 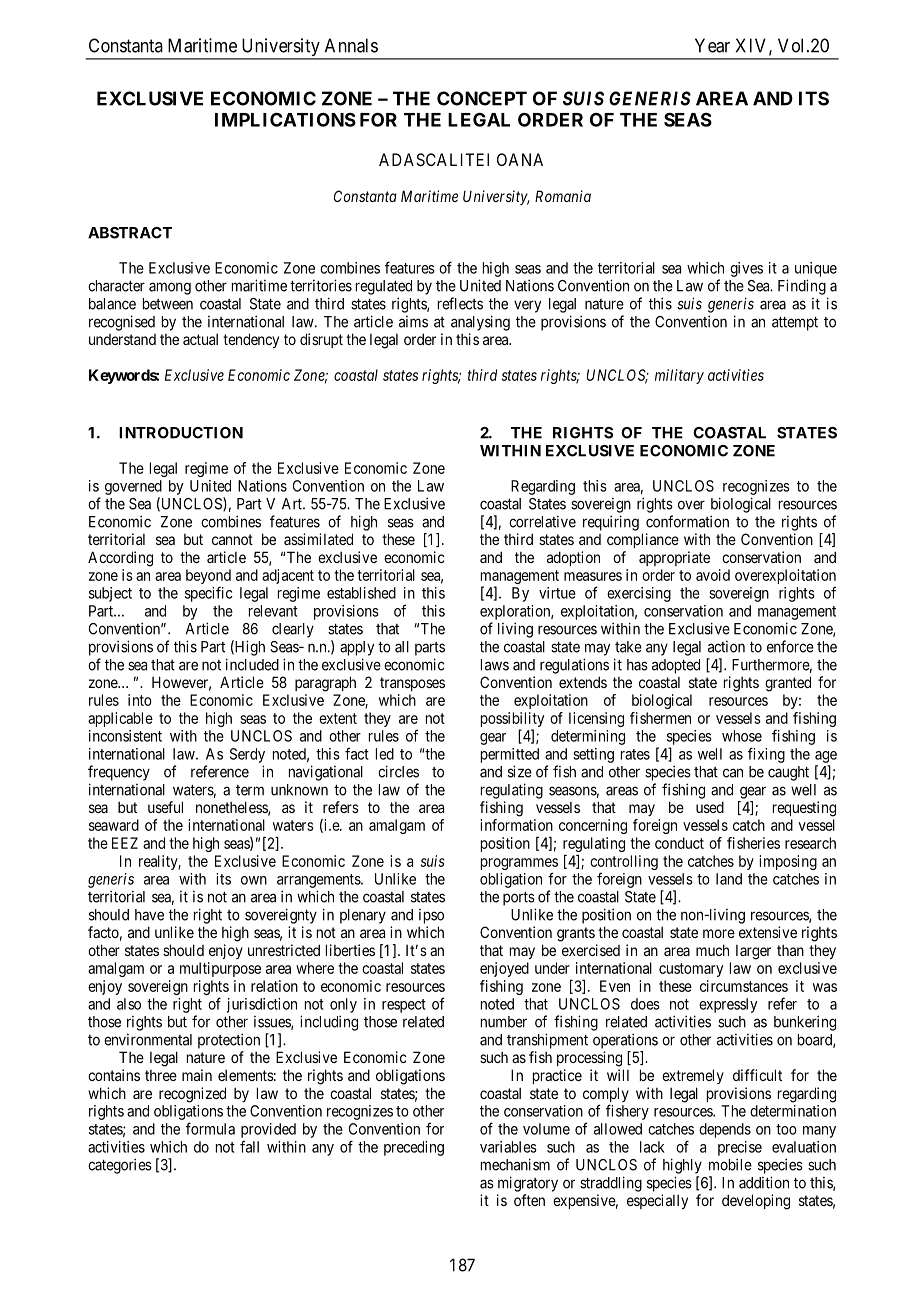 I want to click on useful, so click(x=165, y=807).
